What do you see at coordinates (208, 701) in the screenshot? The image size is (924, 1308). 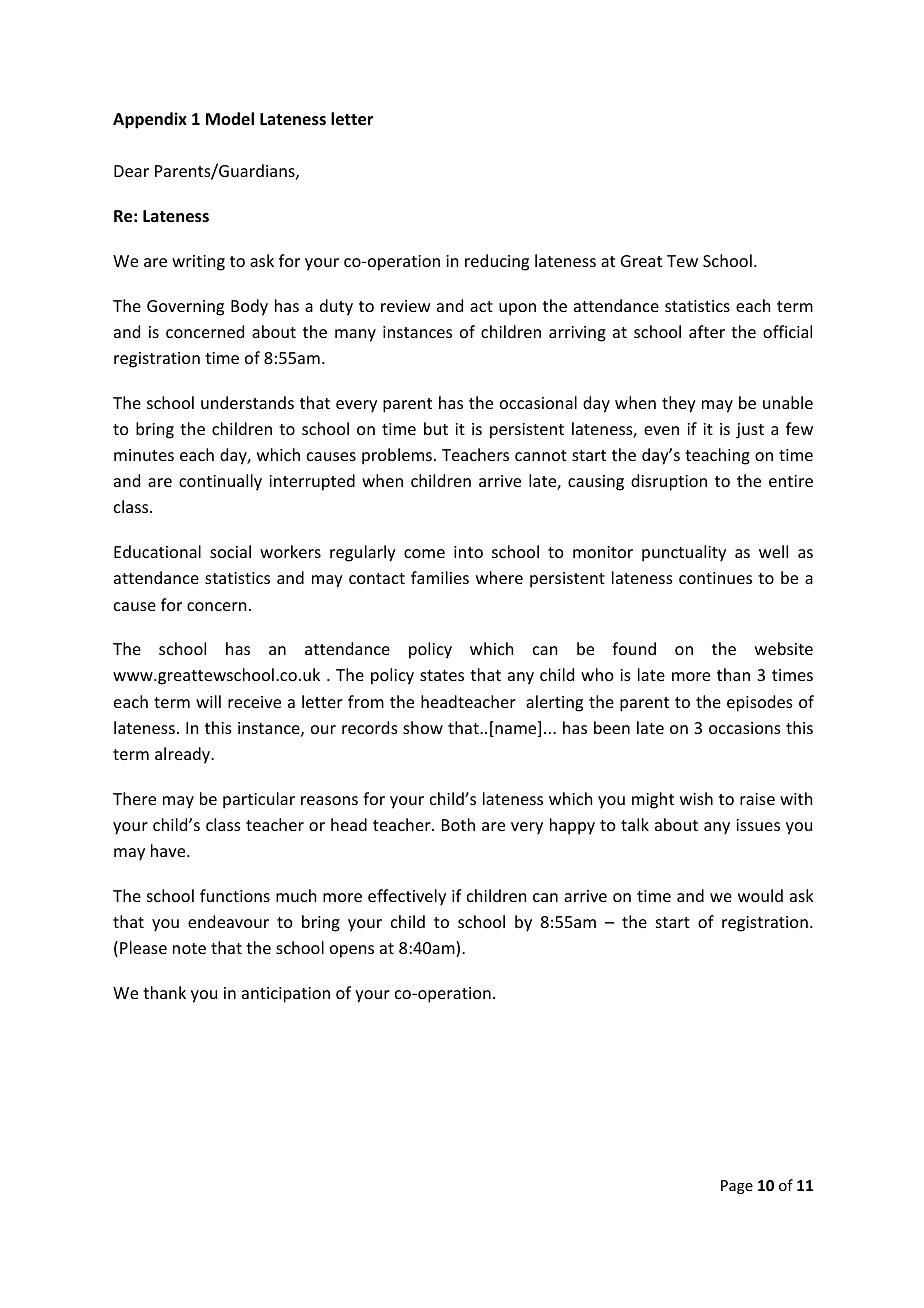 I see `will` at bounding box center [208, 701].
